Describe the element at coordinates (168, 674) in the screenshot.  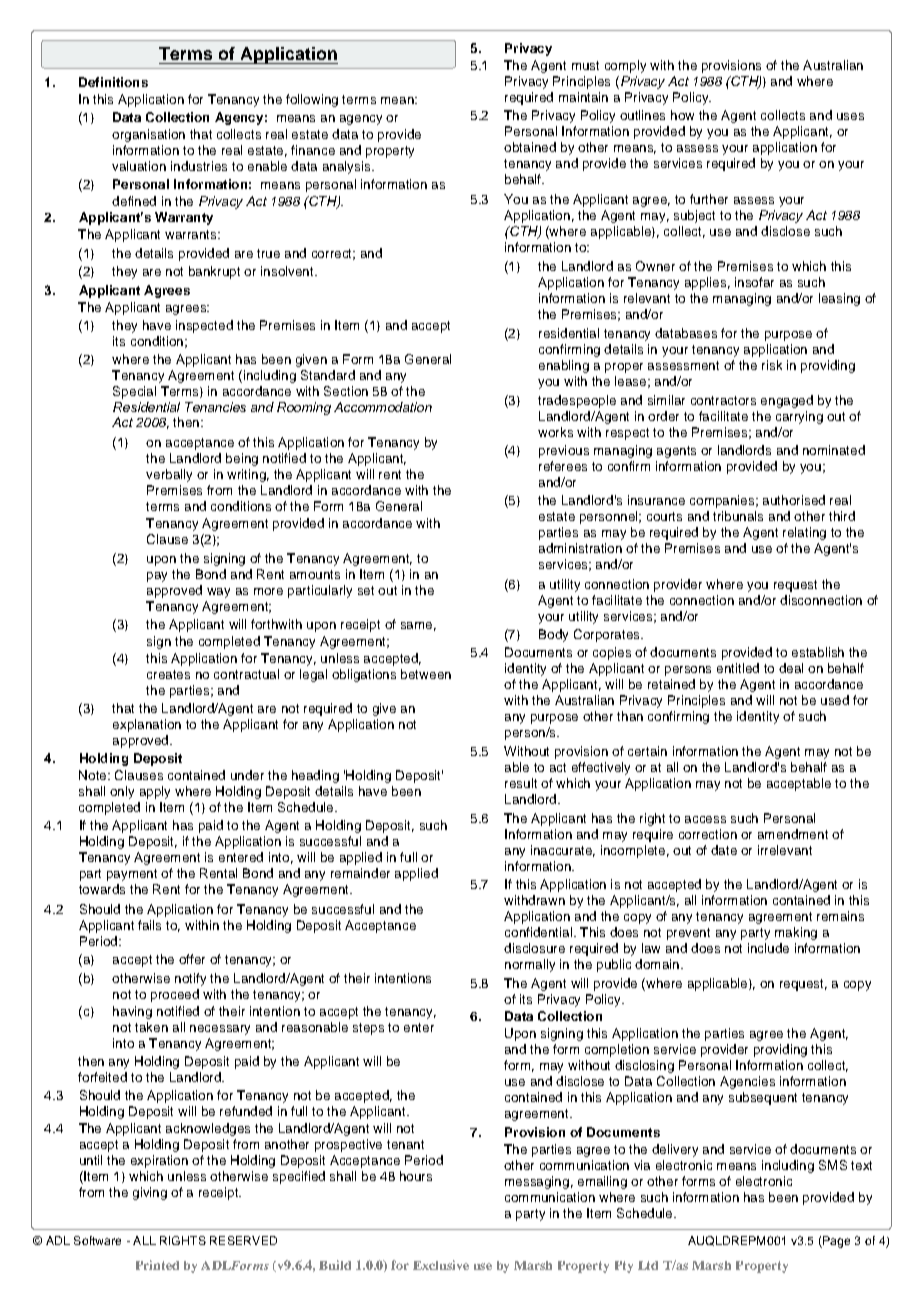
I see `creates` at that location.
